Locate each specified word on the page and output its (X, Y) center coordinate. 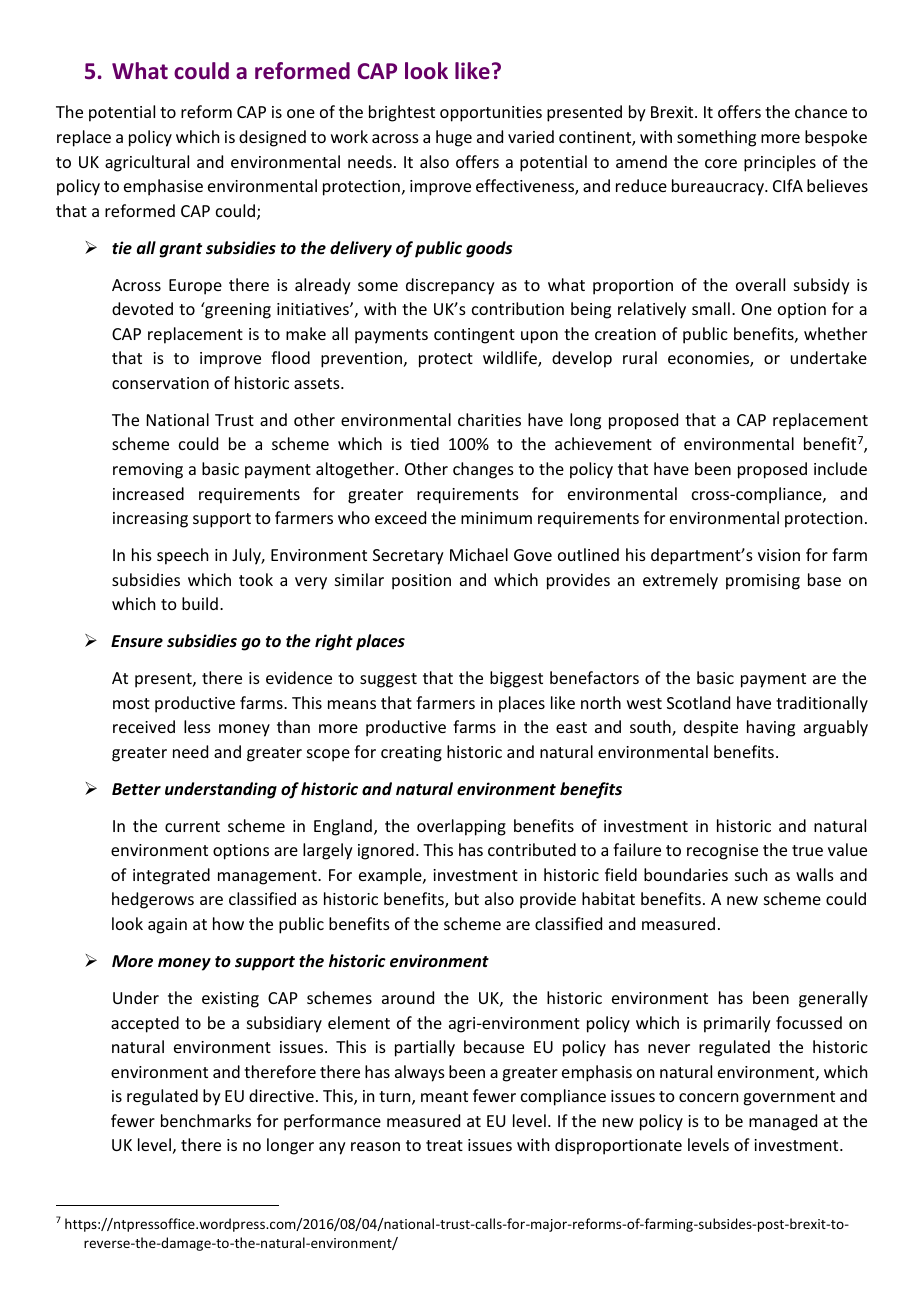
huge (454, 138)
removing (148, 471)
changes (483, 470)
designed (272, 138)
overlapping (461, 827)
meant (444, 1096)
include (840, 468)
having (771, 728)
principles (780, 163)
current (192, 826)
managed (783, 1122)
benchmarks (206, 1120)
